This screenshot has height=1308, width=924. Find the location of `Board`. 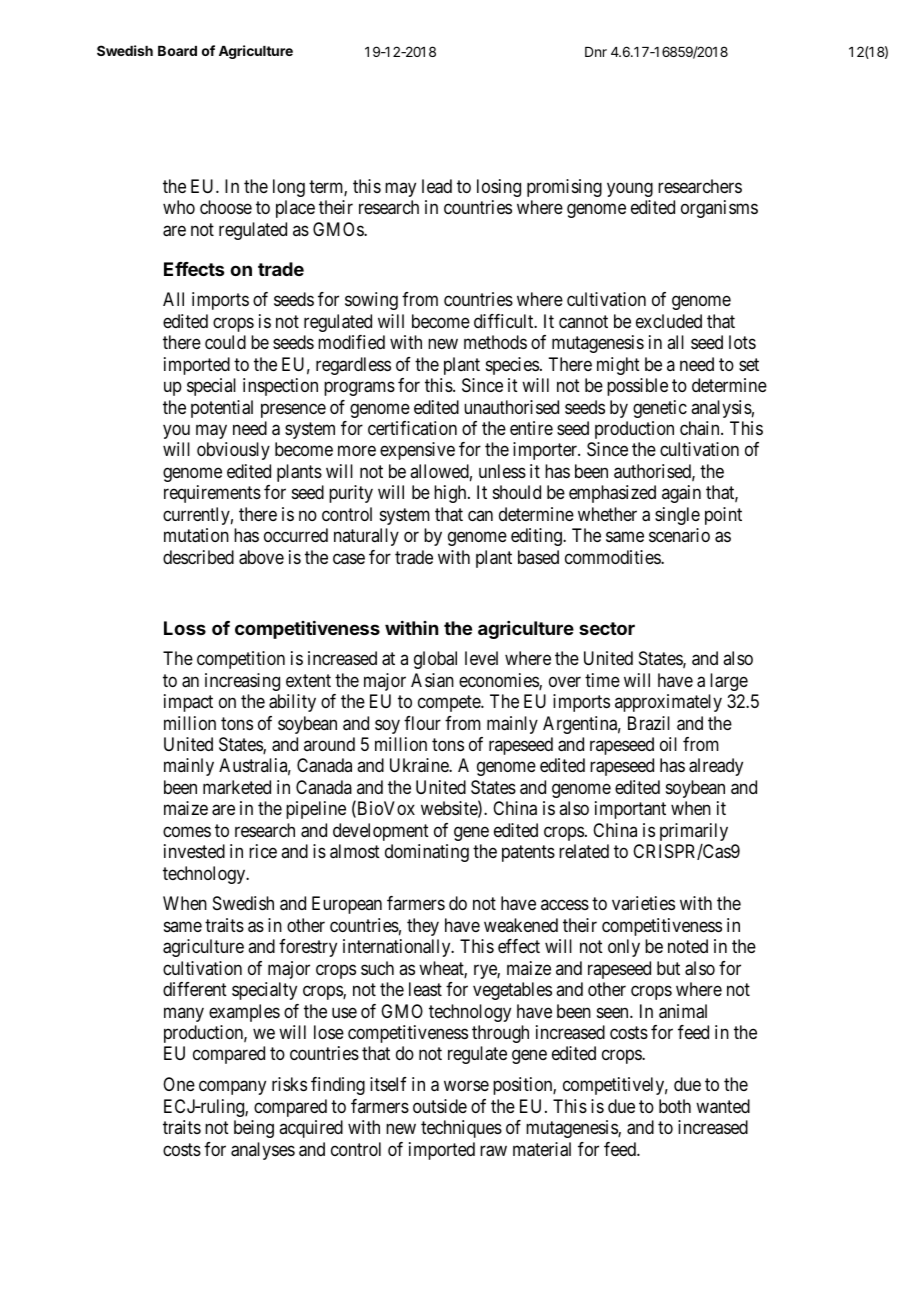

Board is located at coordinates (177, 51).
